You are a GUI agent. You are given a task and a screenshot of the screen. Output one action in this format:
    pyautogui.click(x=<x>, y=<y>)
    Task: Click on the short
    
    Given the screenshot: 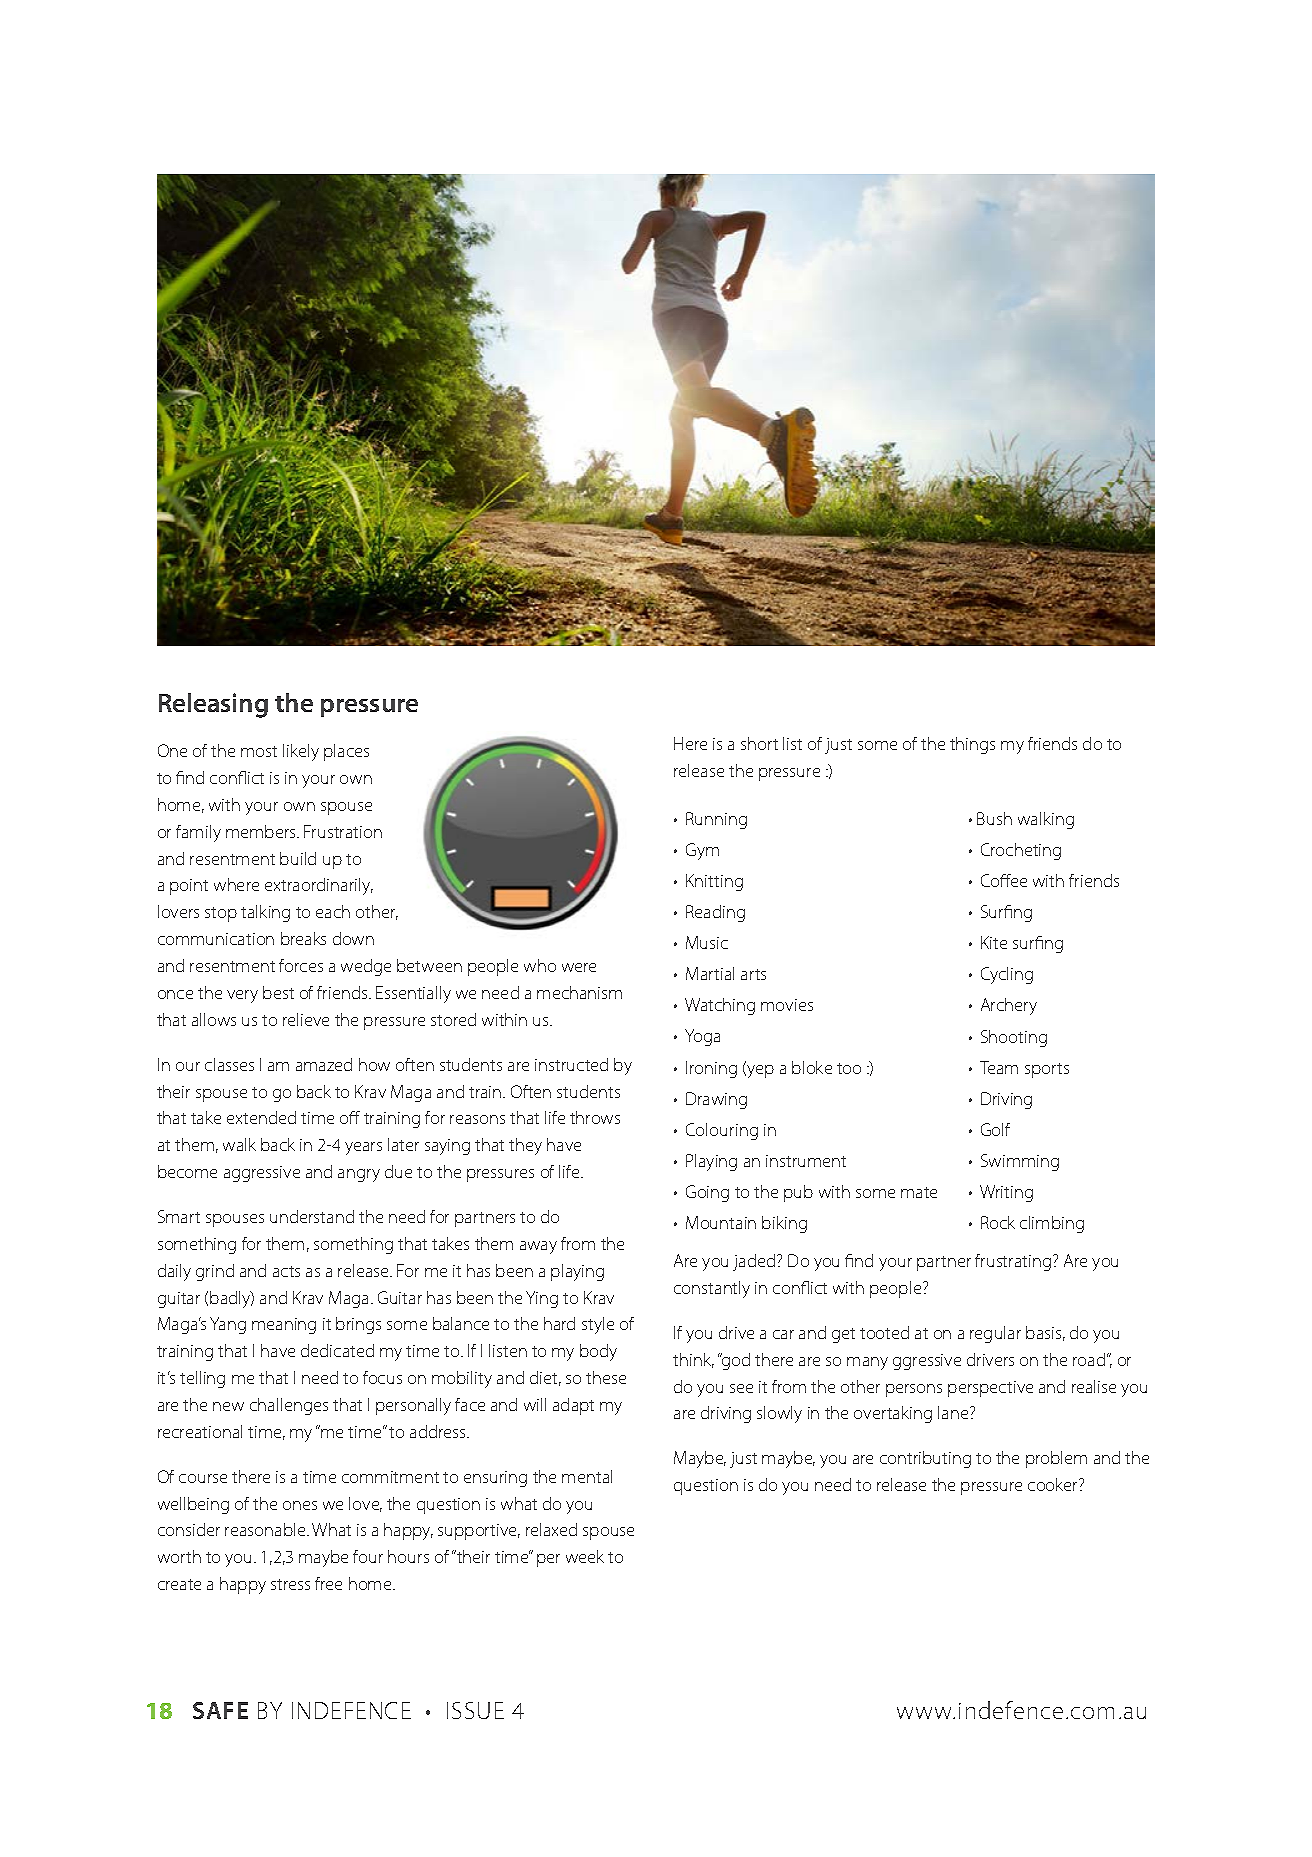 What is the action you would take?
    pyautogui.click(x=759, y=743)
